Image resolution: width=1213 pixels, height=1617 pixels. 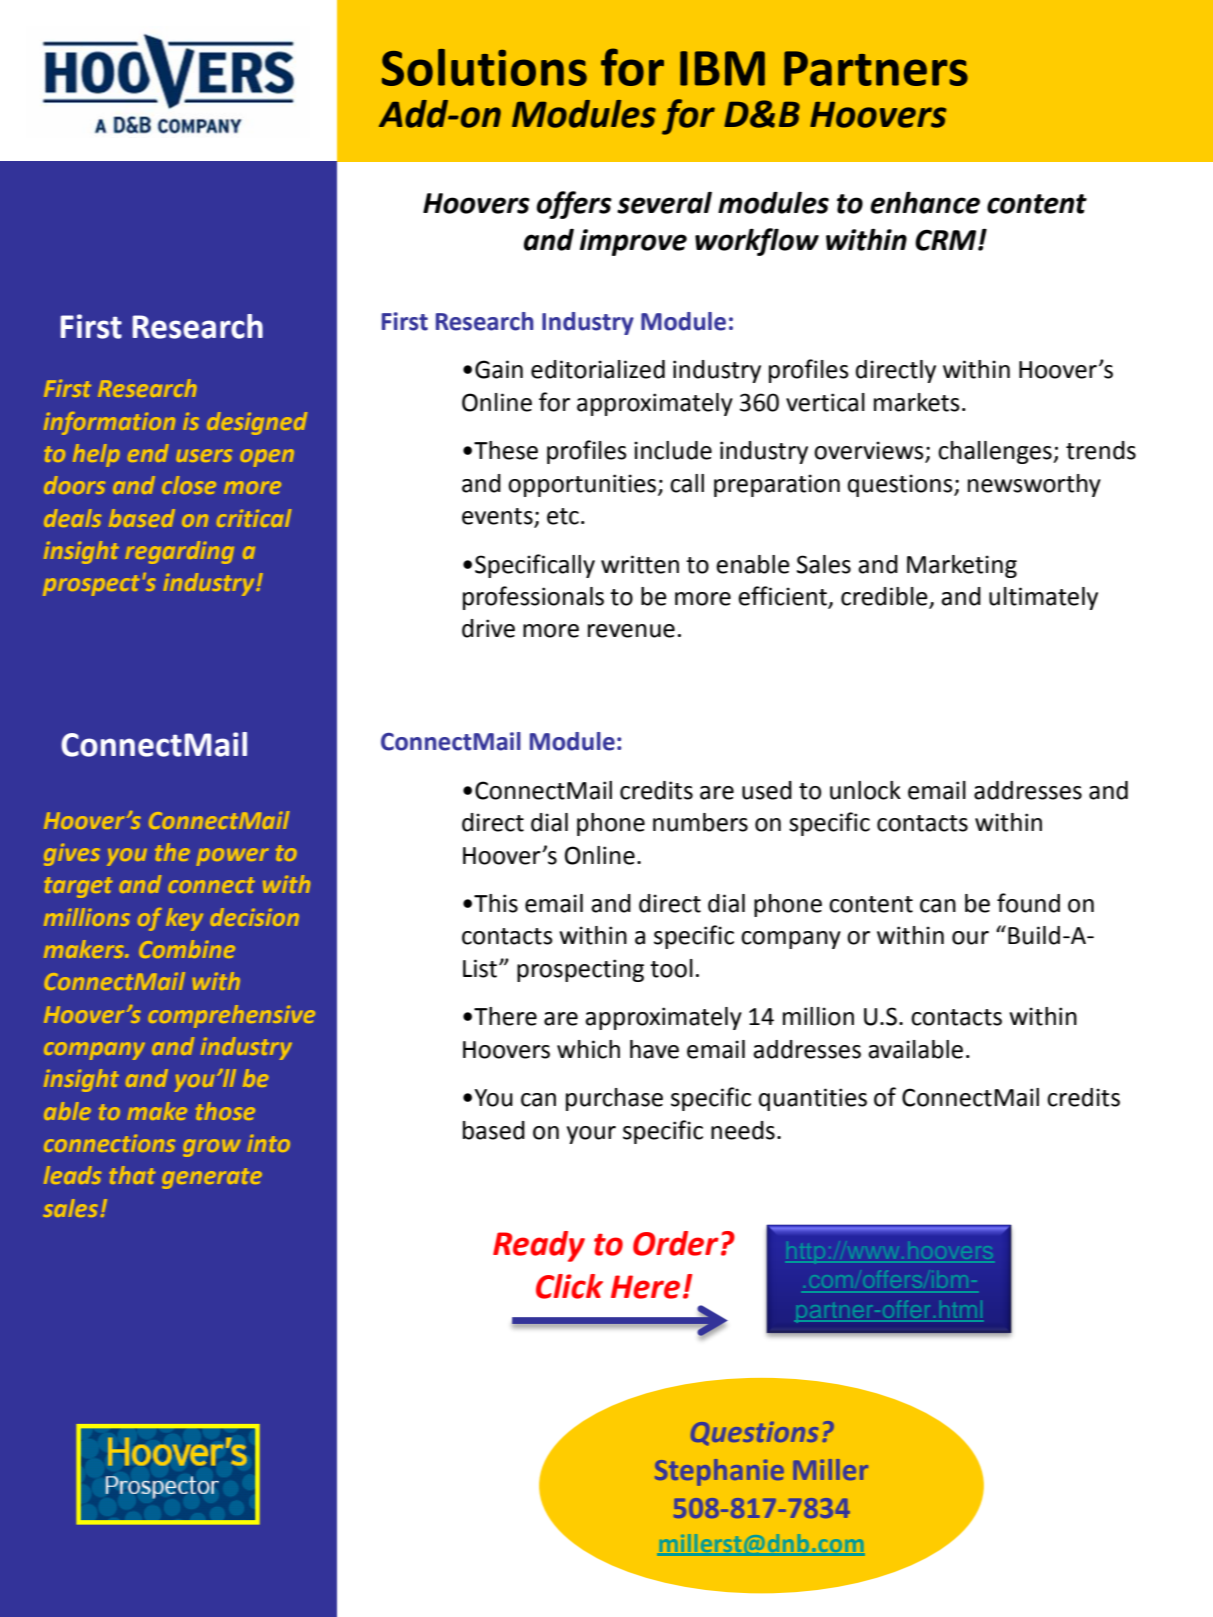 I want to click on etc, so click(x=563, y=516).
